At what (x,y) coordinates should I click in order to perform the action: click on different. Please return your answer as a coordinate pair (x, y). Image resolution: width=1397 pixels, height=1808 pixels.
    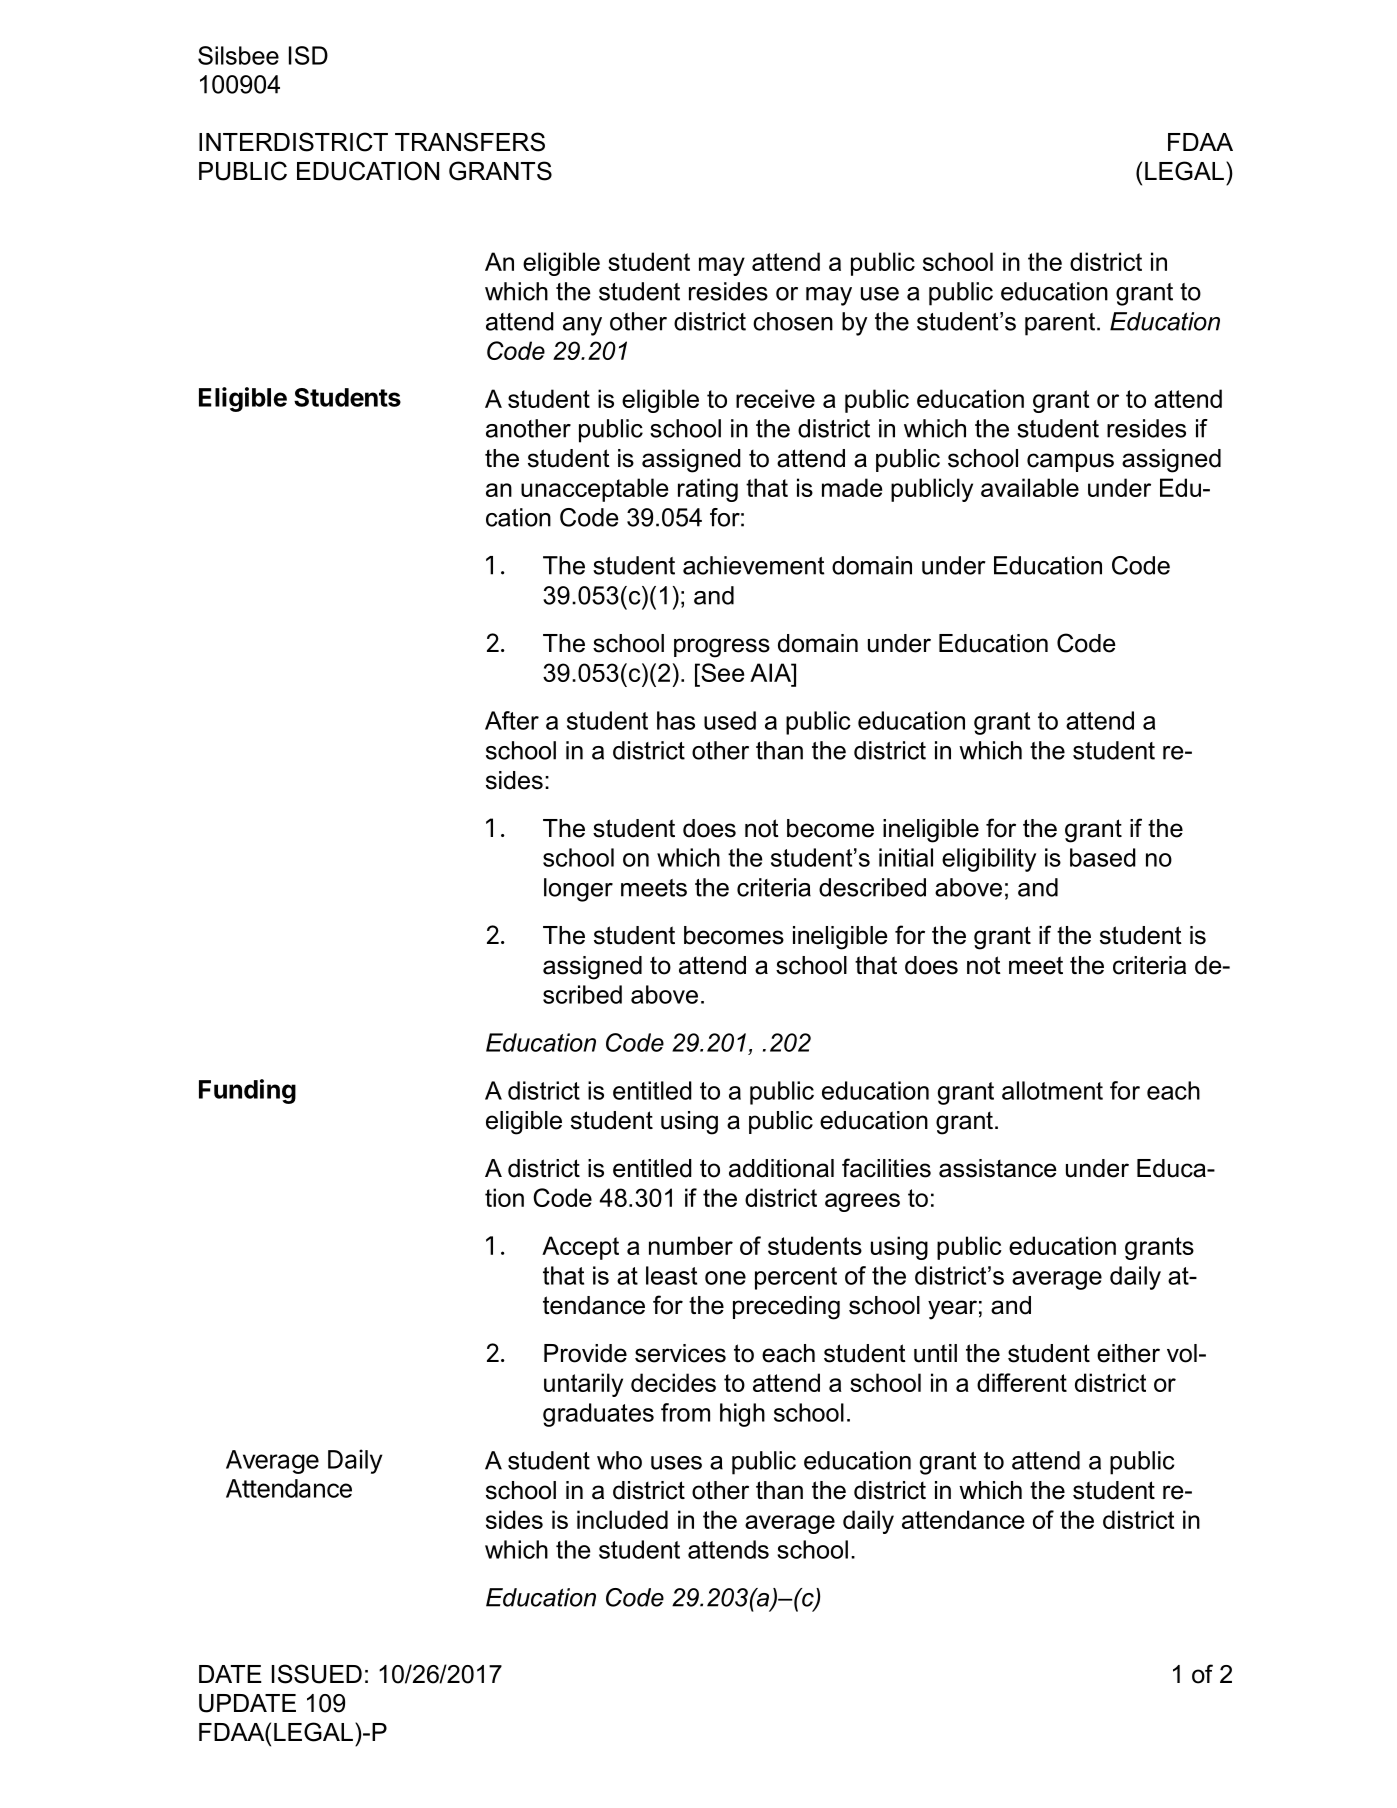
    Looking at the image, I should click on (1022, 1382).
